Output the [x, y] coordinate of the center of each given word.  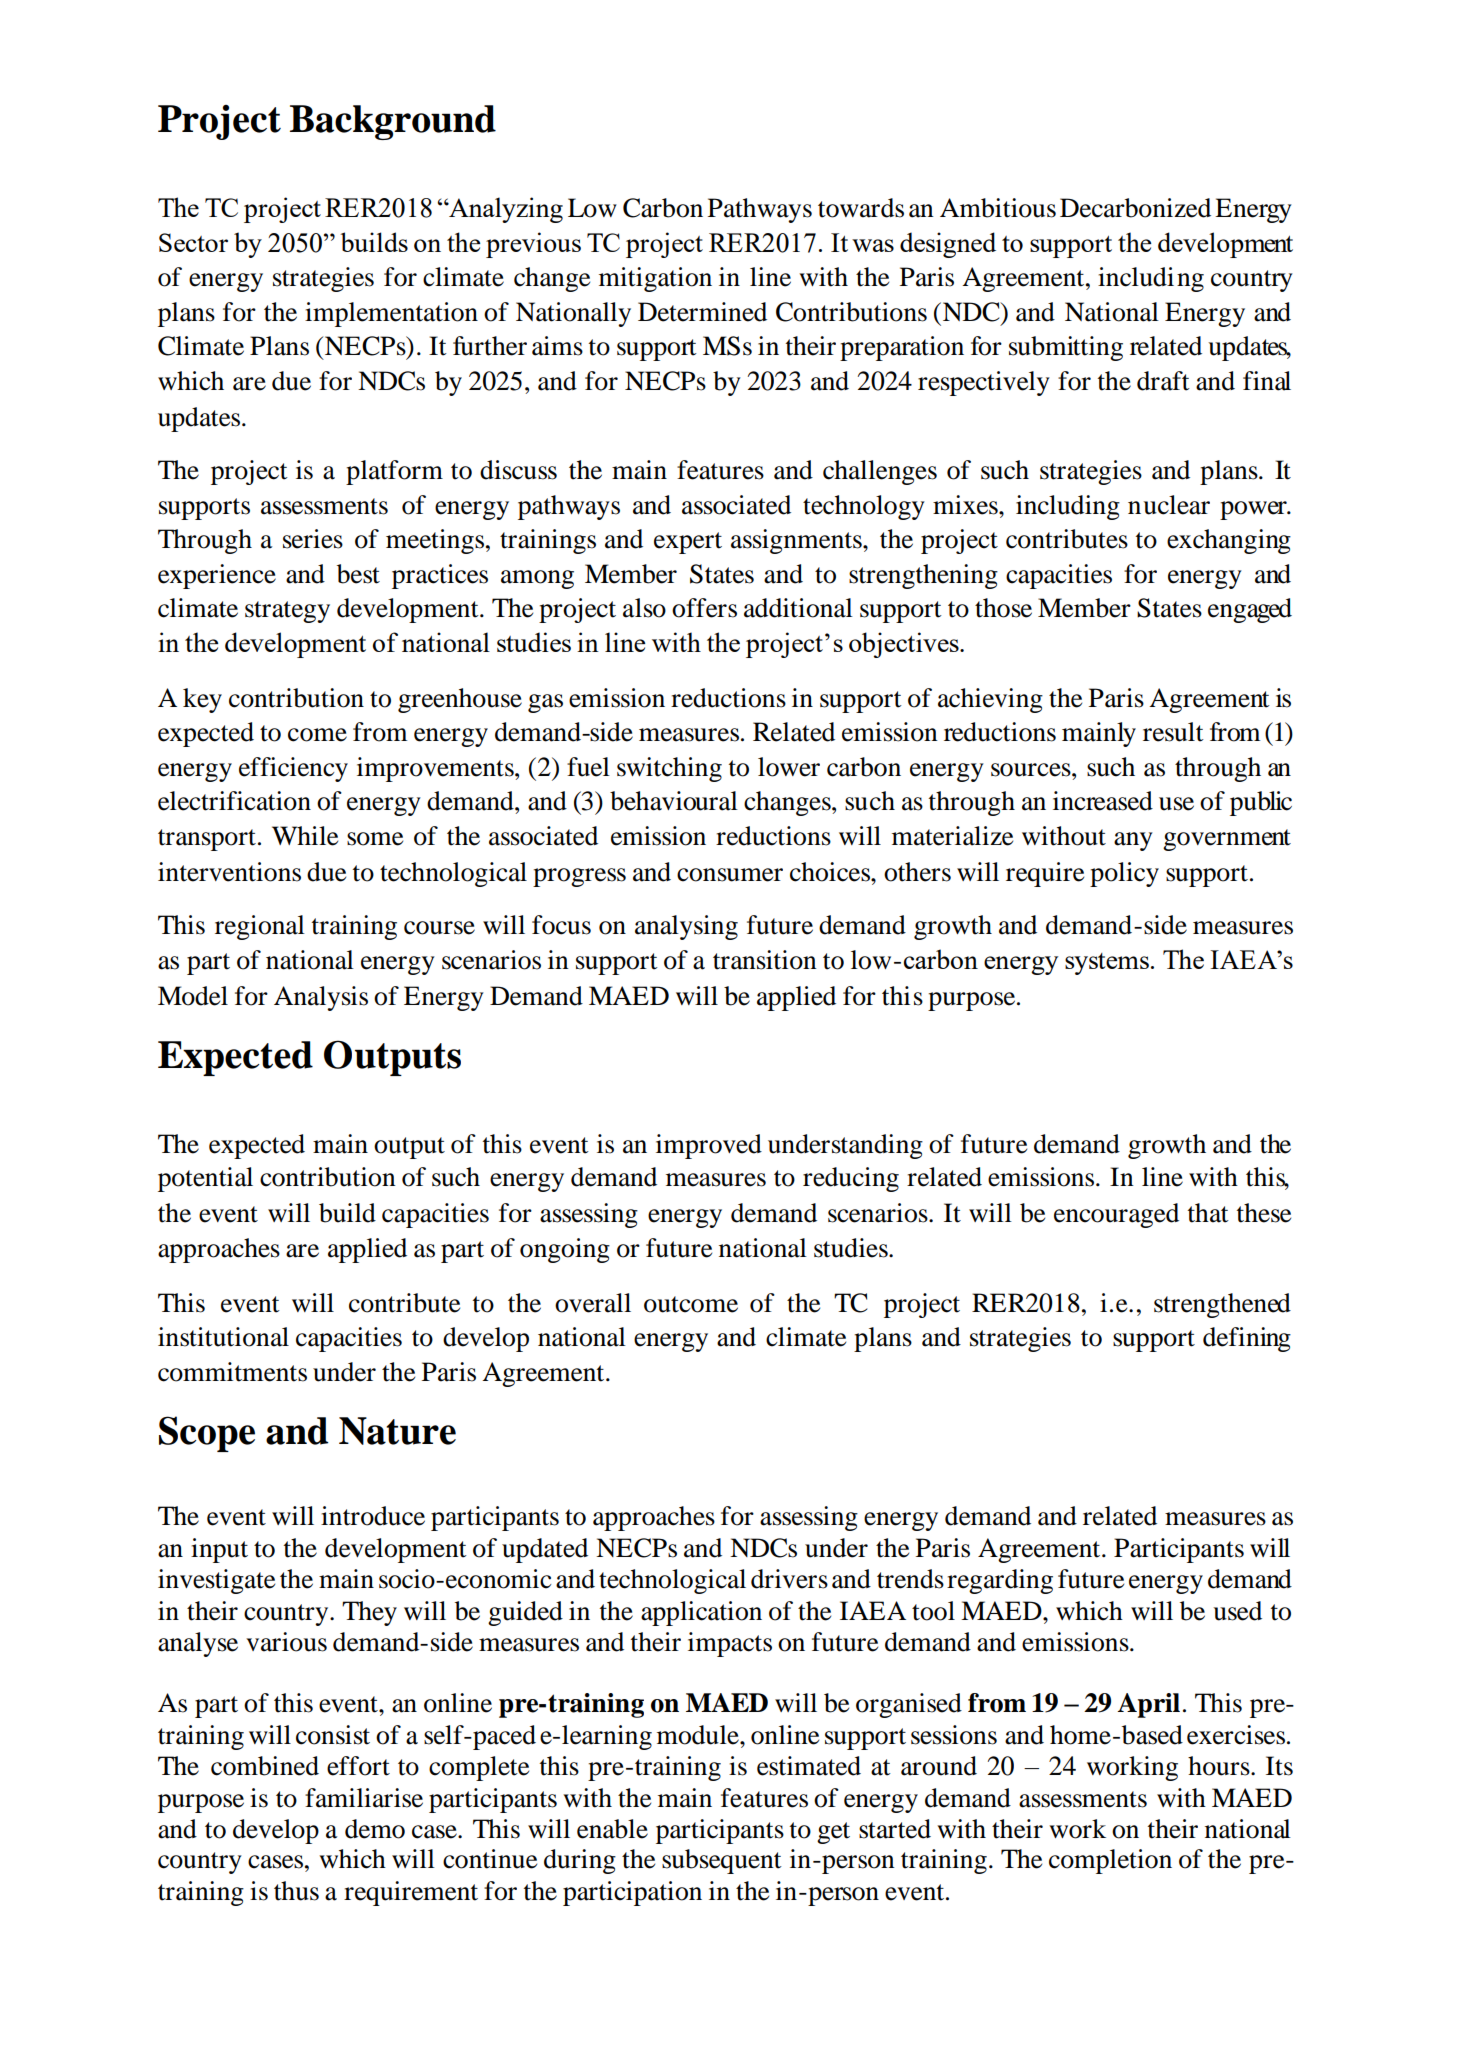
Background [393, 122]
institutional [223, 1337]
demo [375, 1829]
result [1173, 732]
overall [593, 1303]
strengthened [1222, 1305]
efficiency [293, 769]
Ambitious [998, 208]
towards [861, 208]
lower [789, 767]
